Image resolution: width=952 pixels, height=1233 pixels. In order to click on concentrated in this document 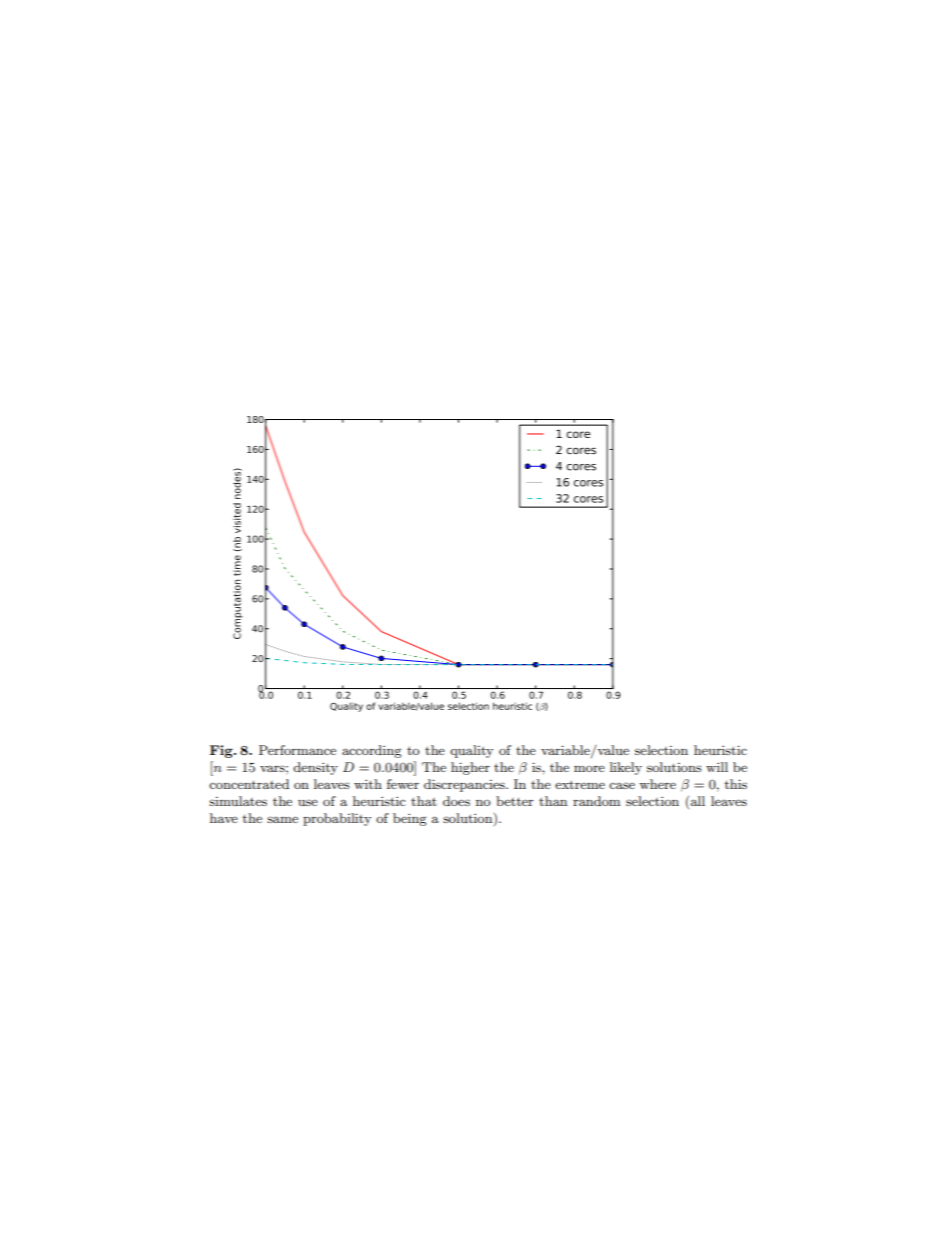, I will do `click(249, 784)`.
